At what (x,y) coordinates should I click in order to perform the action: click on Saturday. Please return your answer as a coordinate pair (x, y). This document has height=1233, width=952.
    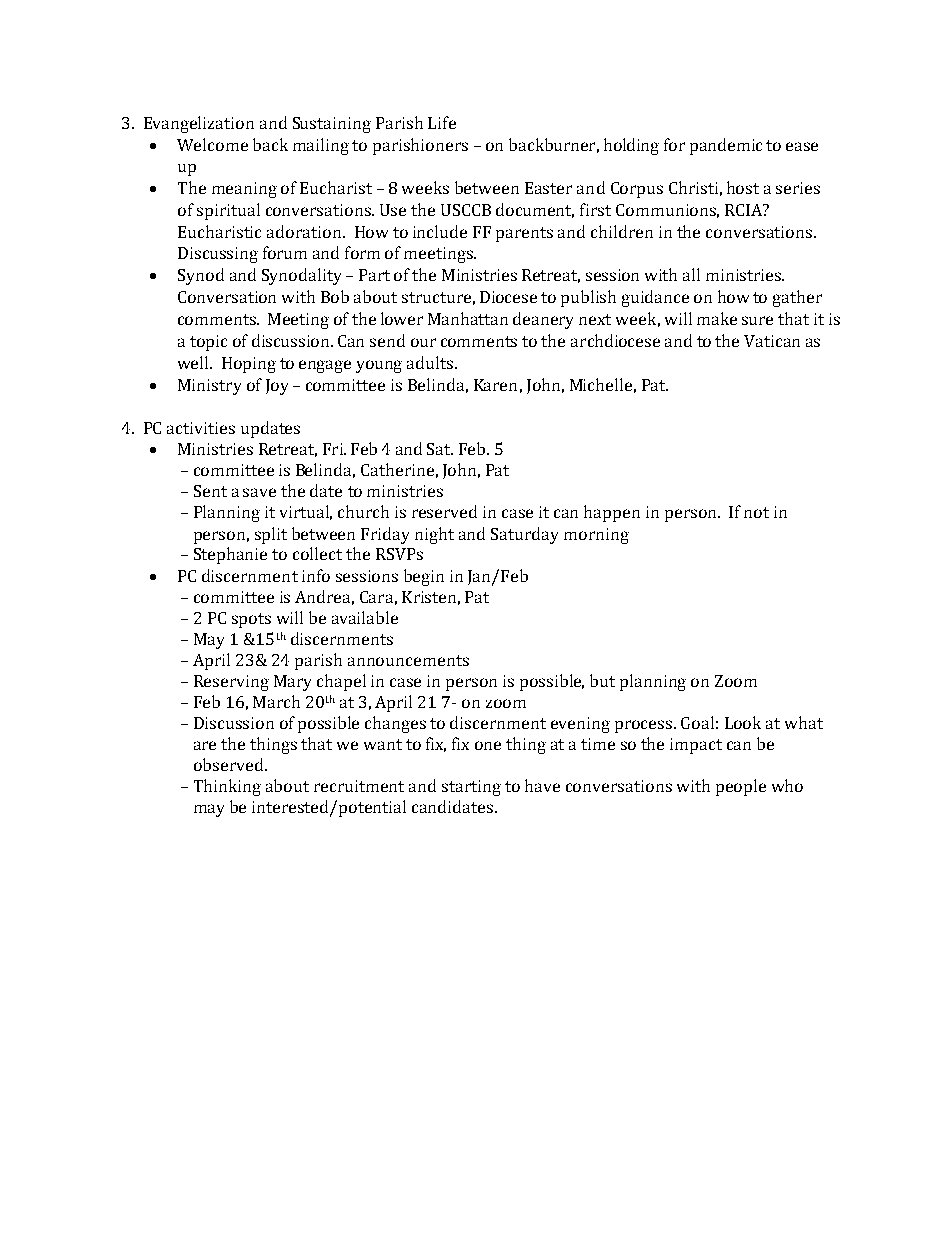
    Looking at the image, I should click on (524, 535).
